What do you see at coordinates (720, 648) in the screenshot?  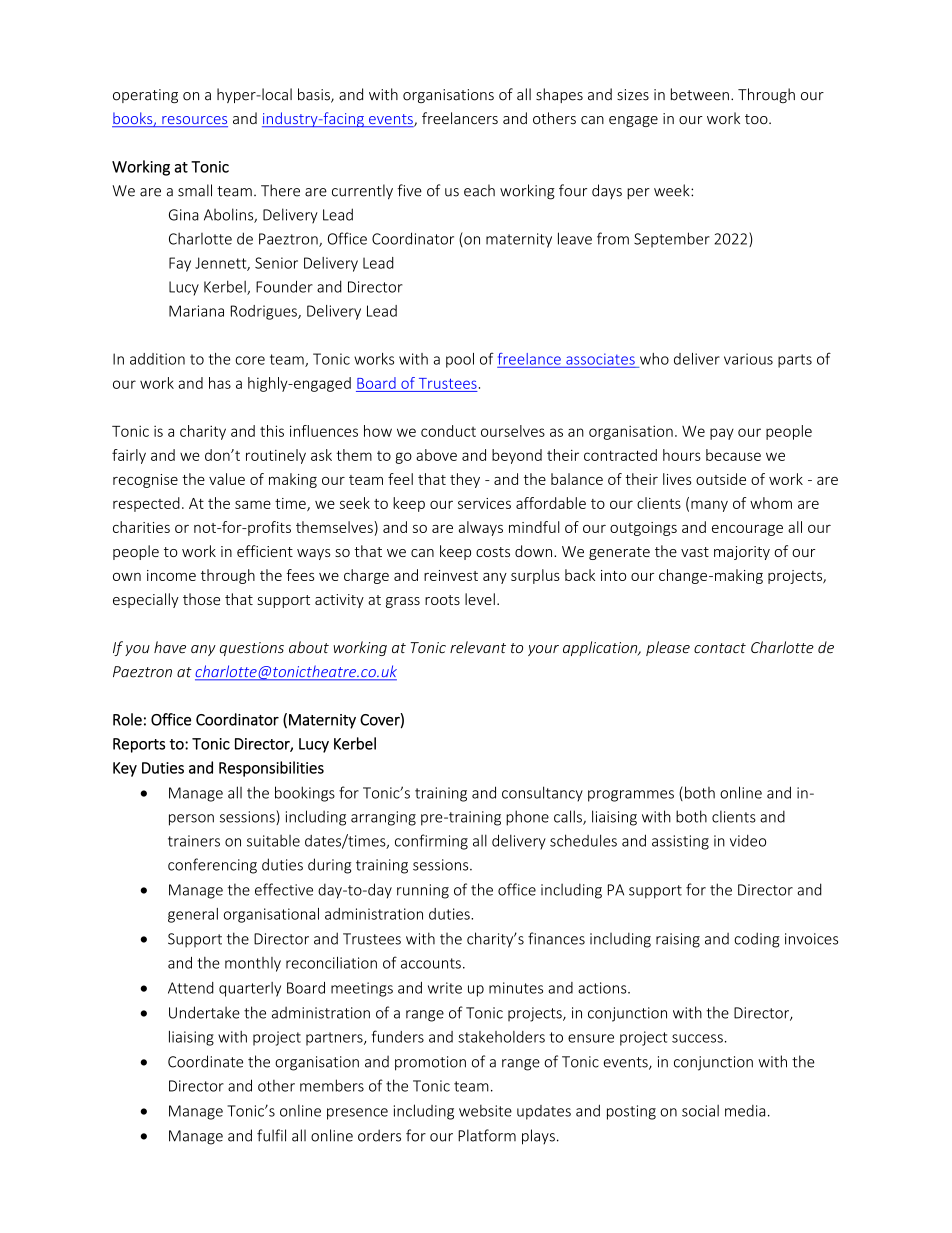 I see `contact` at bounding box center [720, 648].
